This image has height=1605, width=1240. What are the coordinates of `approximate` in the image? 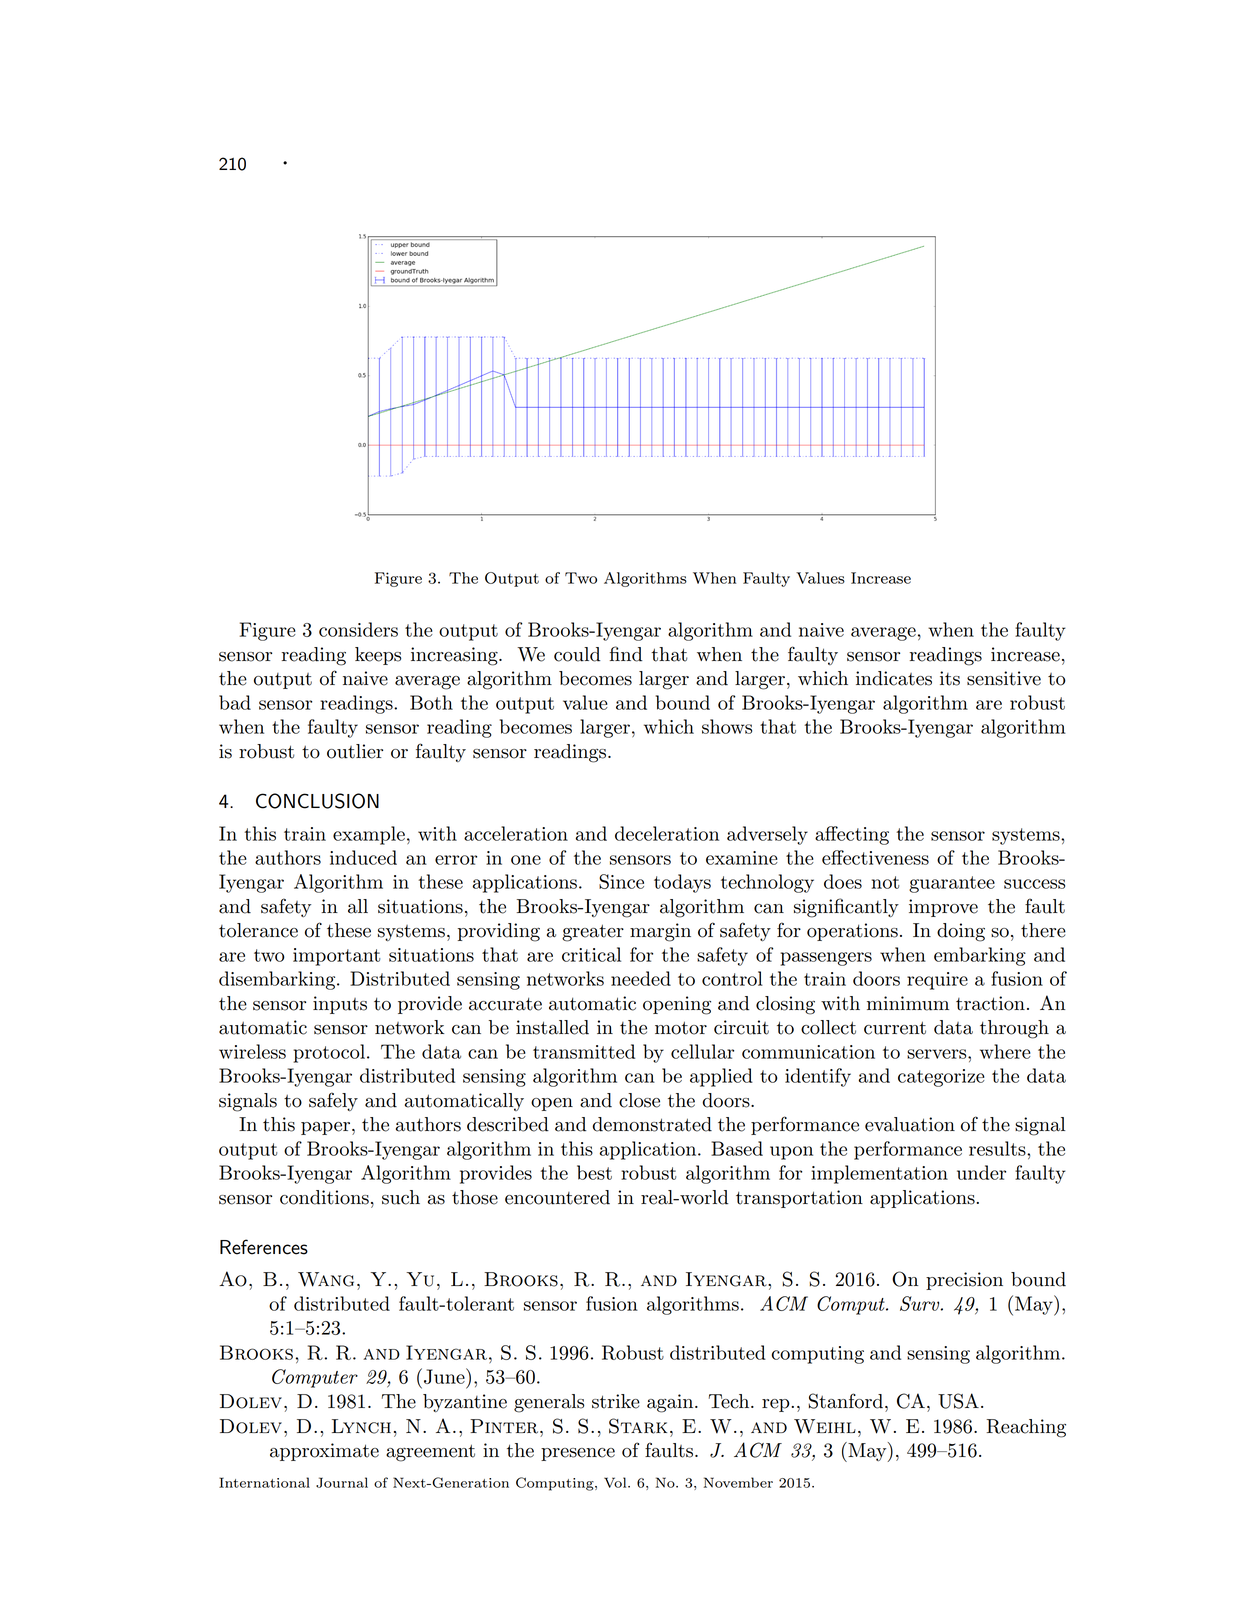 It's located at (324, 1452).
